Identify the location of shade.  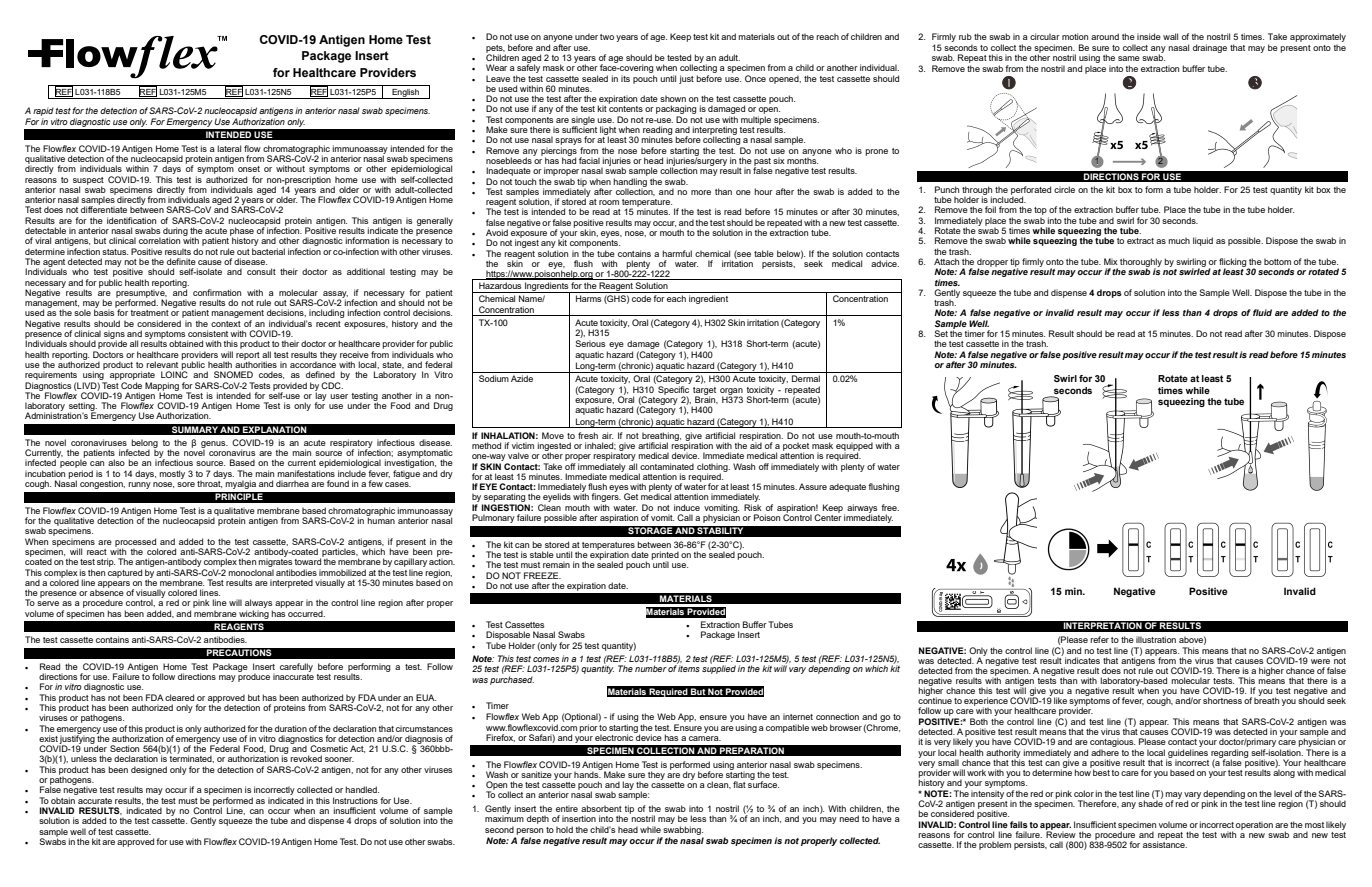
(1150, 802).
